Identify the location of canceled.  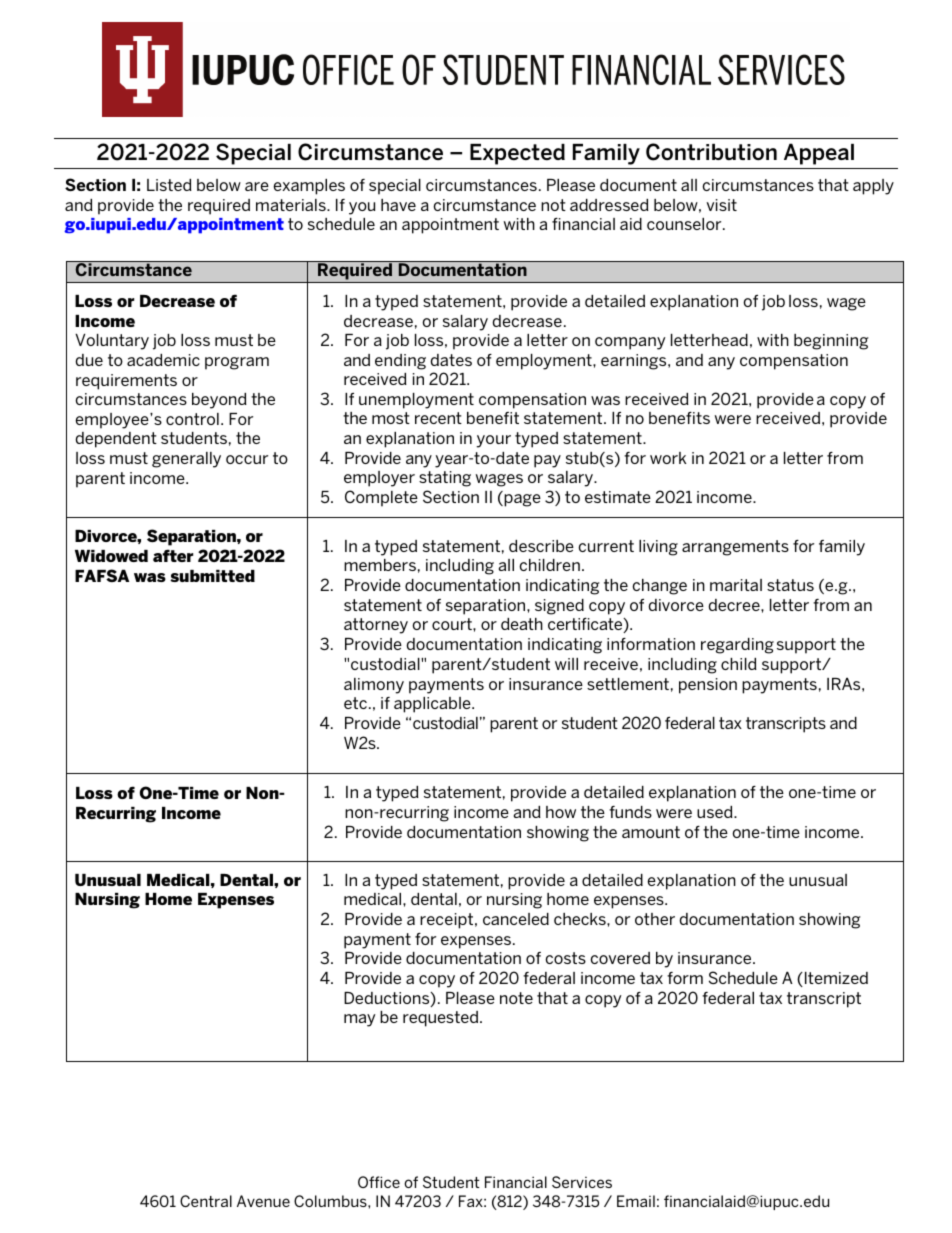
(516, 919).
